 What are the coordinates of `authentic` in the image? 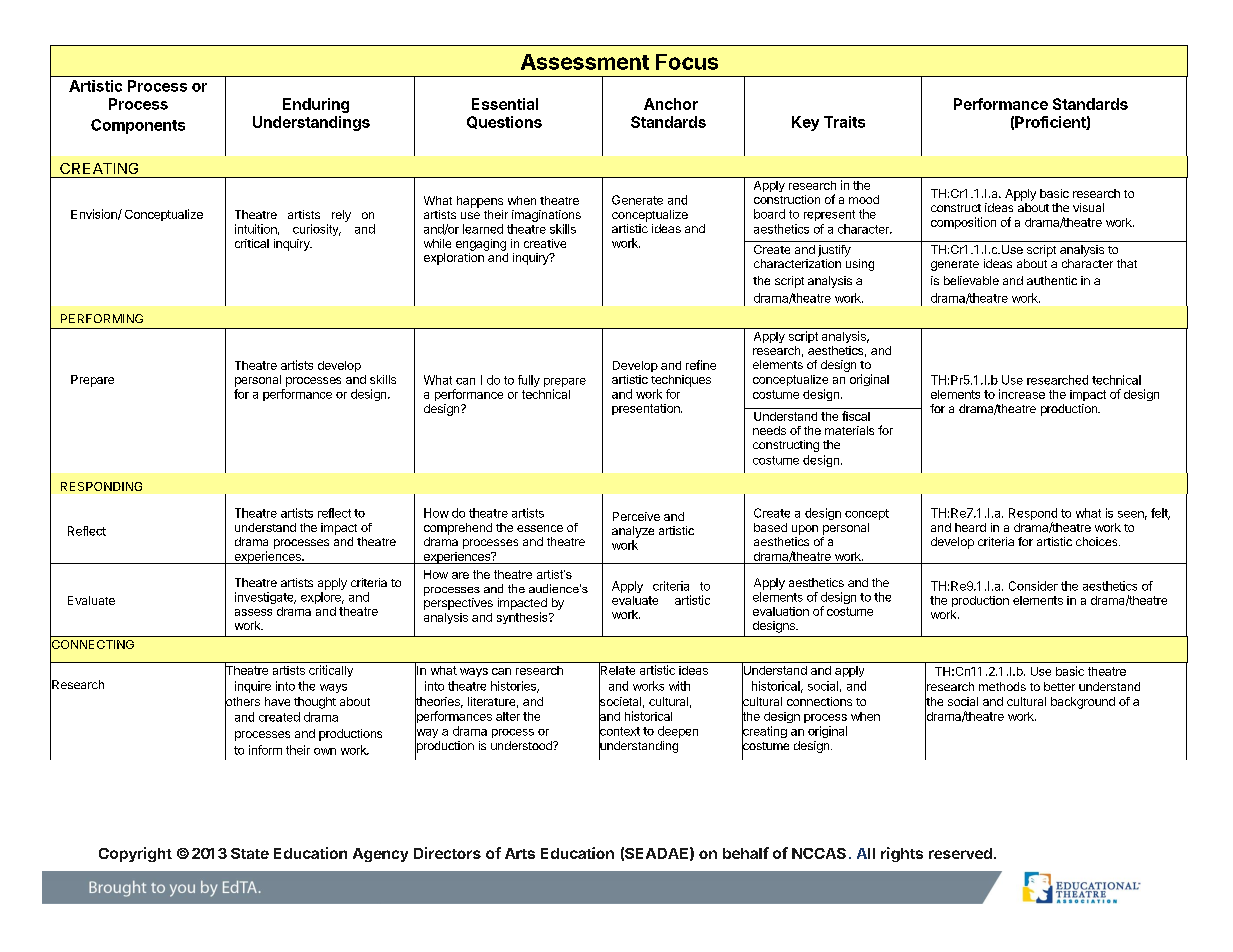 It's located at (1052, 280).
